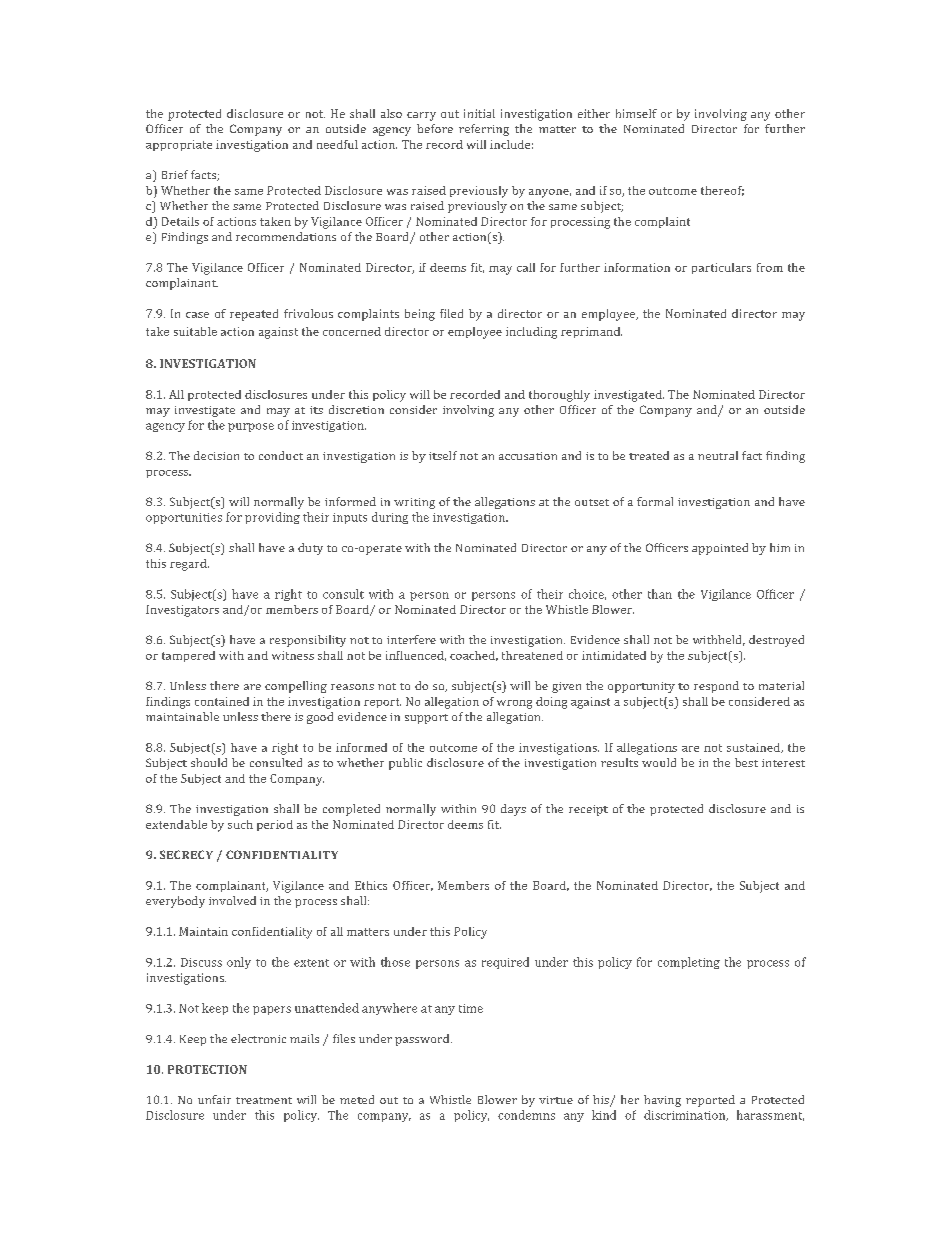 The image size is (952, 1233). I want to click on treatment, so click(264, 1100).
